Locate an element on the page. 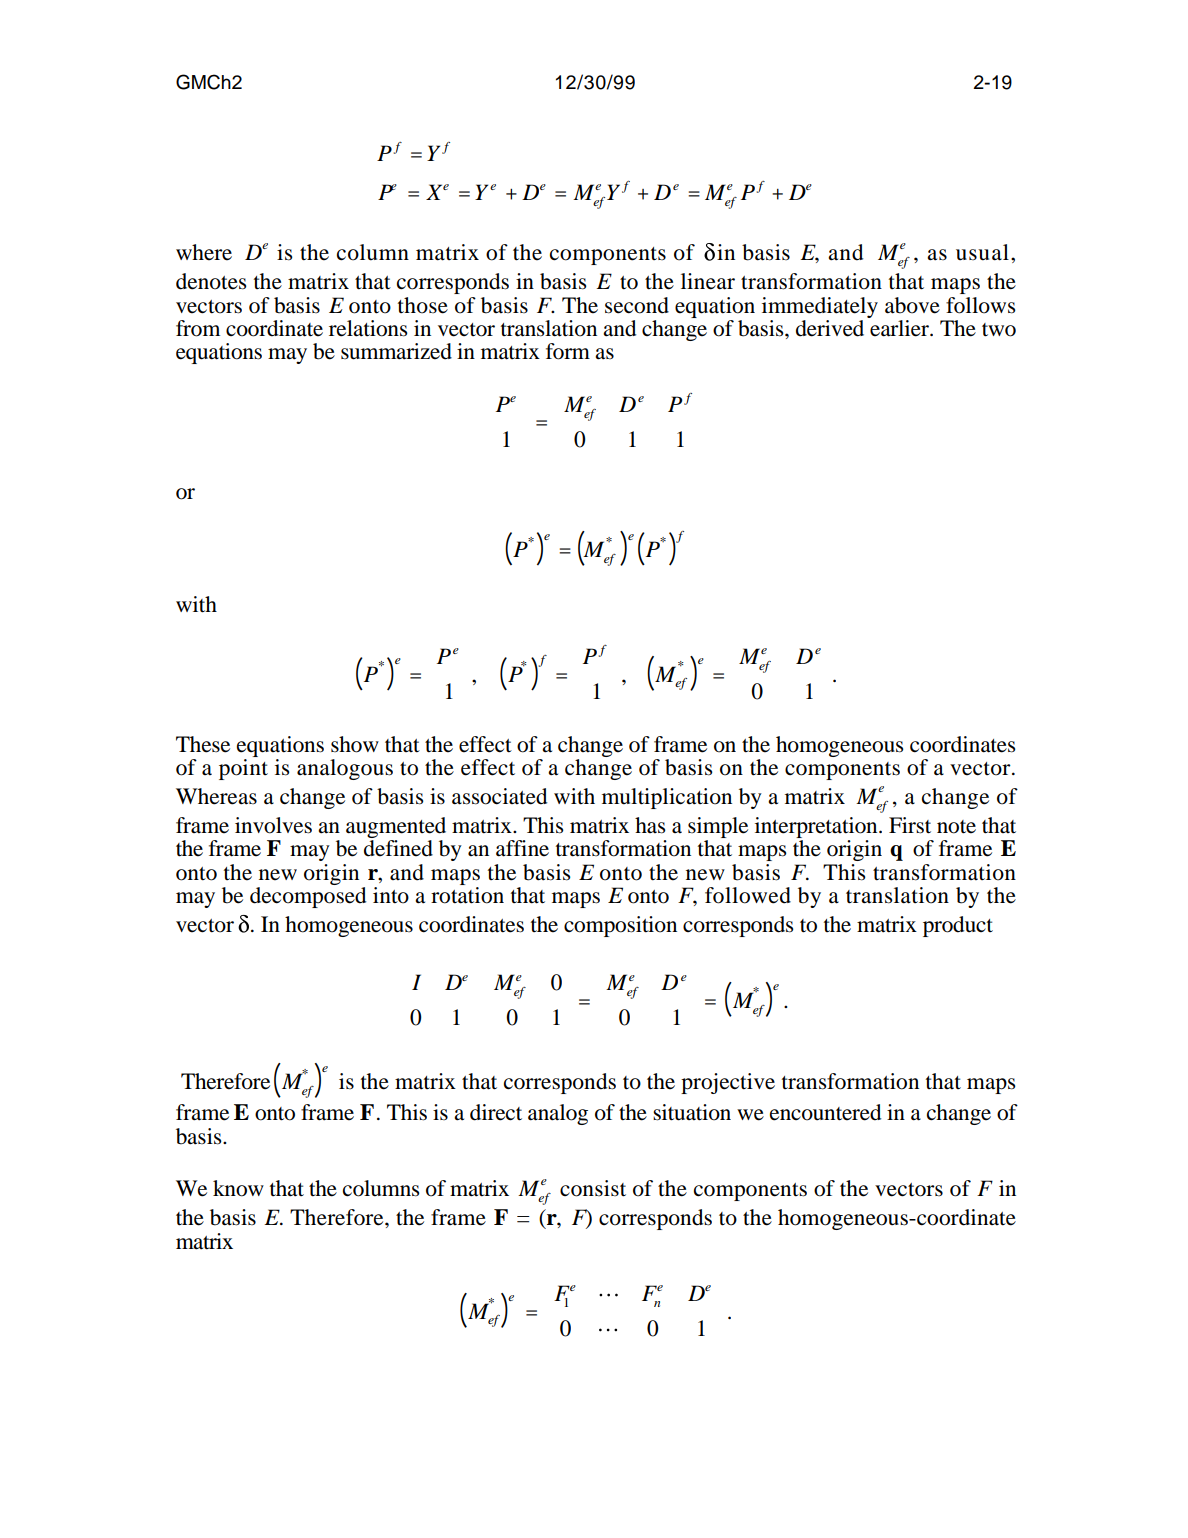 This document has height=1538, width=1188. consist is located at coordinates (593, 1188).
